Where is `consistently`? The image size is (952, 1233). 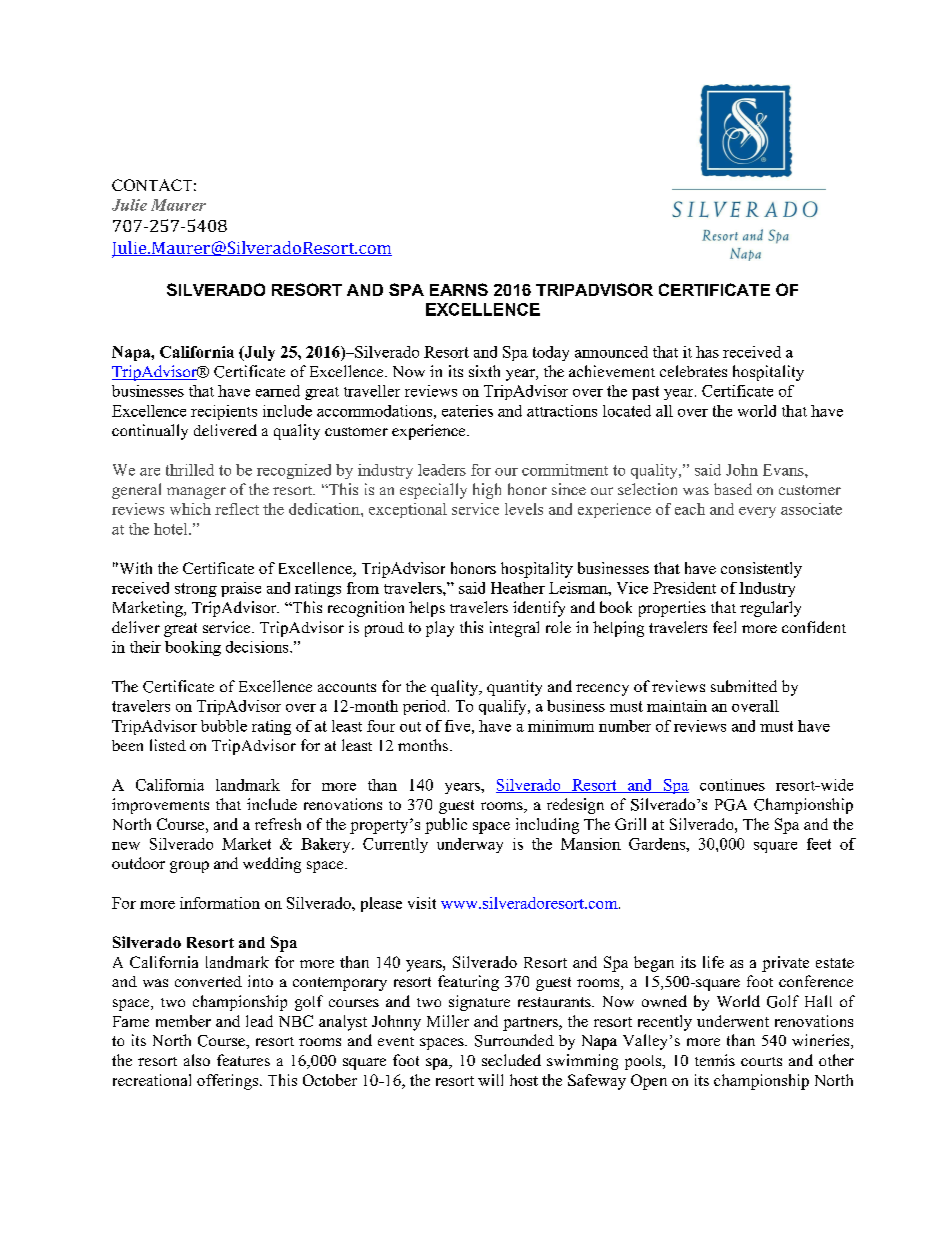 consistently is located at coordinates (761, 570).
